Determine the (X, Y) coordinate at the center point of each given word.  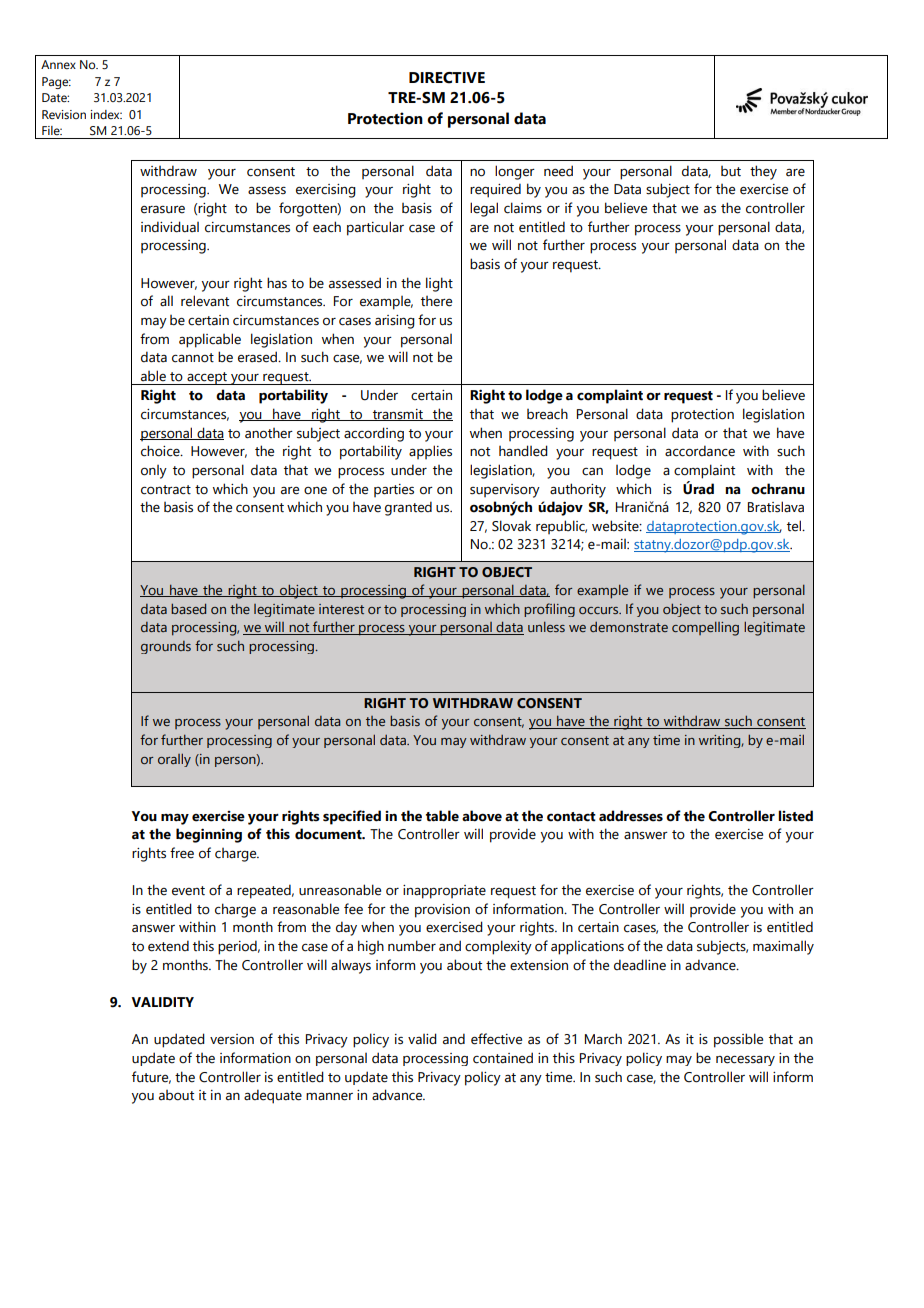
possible (738, 1040)
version (232, 1039)
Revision (64, 114)
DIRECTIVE (447, 78)
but (731, 171)
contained (503, 1058)
